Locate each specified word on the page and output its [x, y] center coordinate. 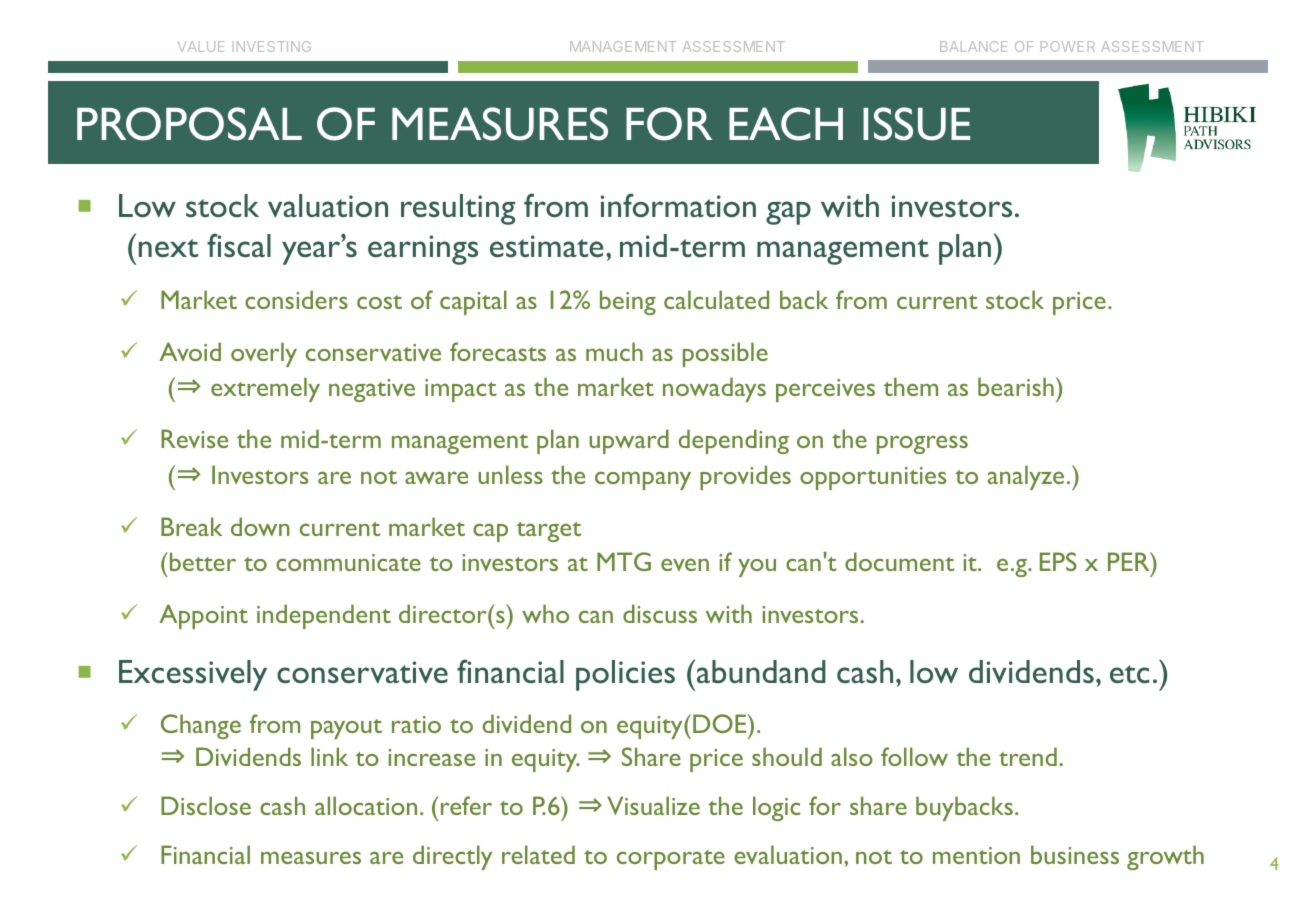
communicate [348, 562]
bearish [1016, 386]
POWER [1068, 46]
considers [296, 299]
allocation [366, 805]
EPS [1058, 561]
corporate [671, 860]
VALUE [201, 46]
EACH [786, 124]
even [685, 565]
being [628, 302]
